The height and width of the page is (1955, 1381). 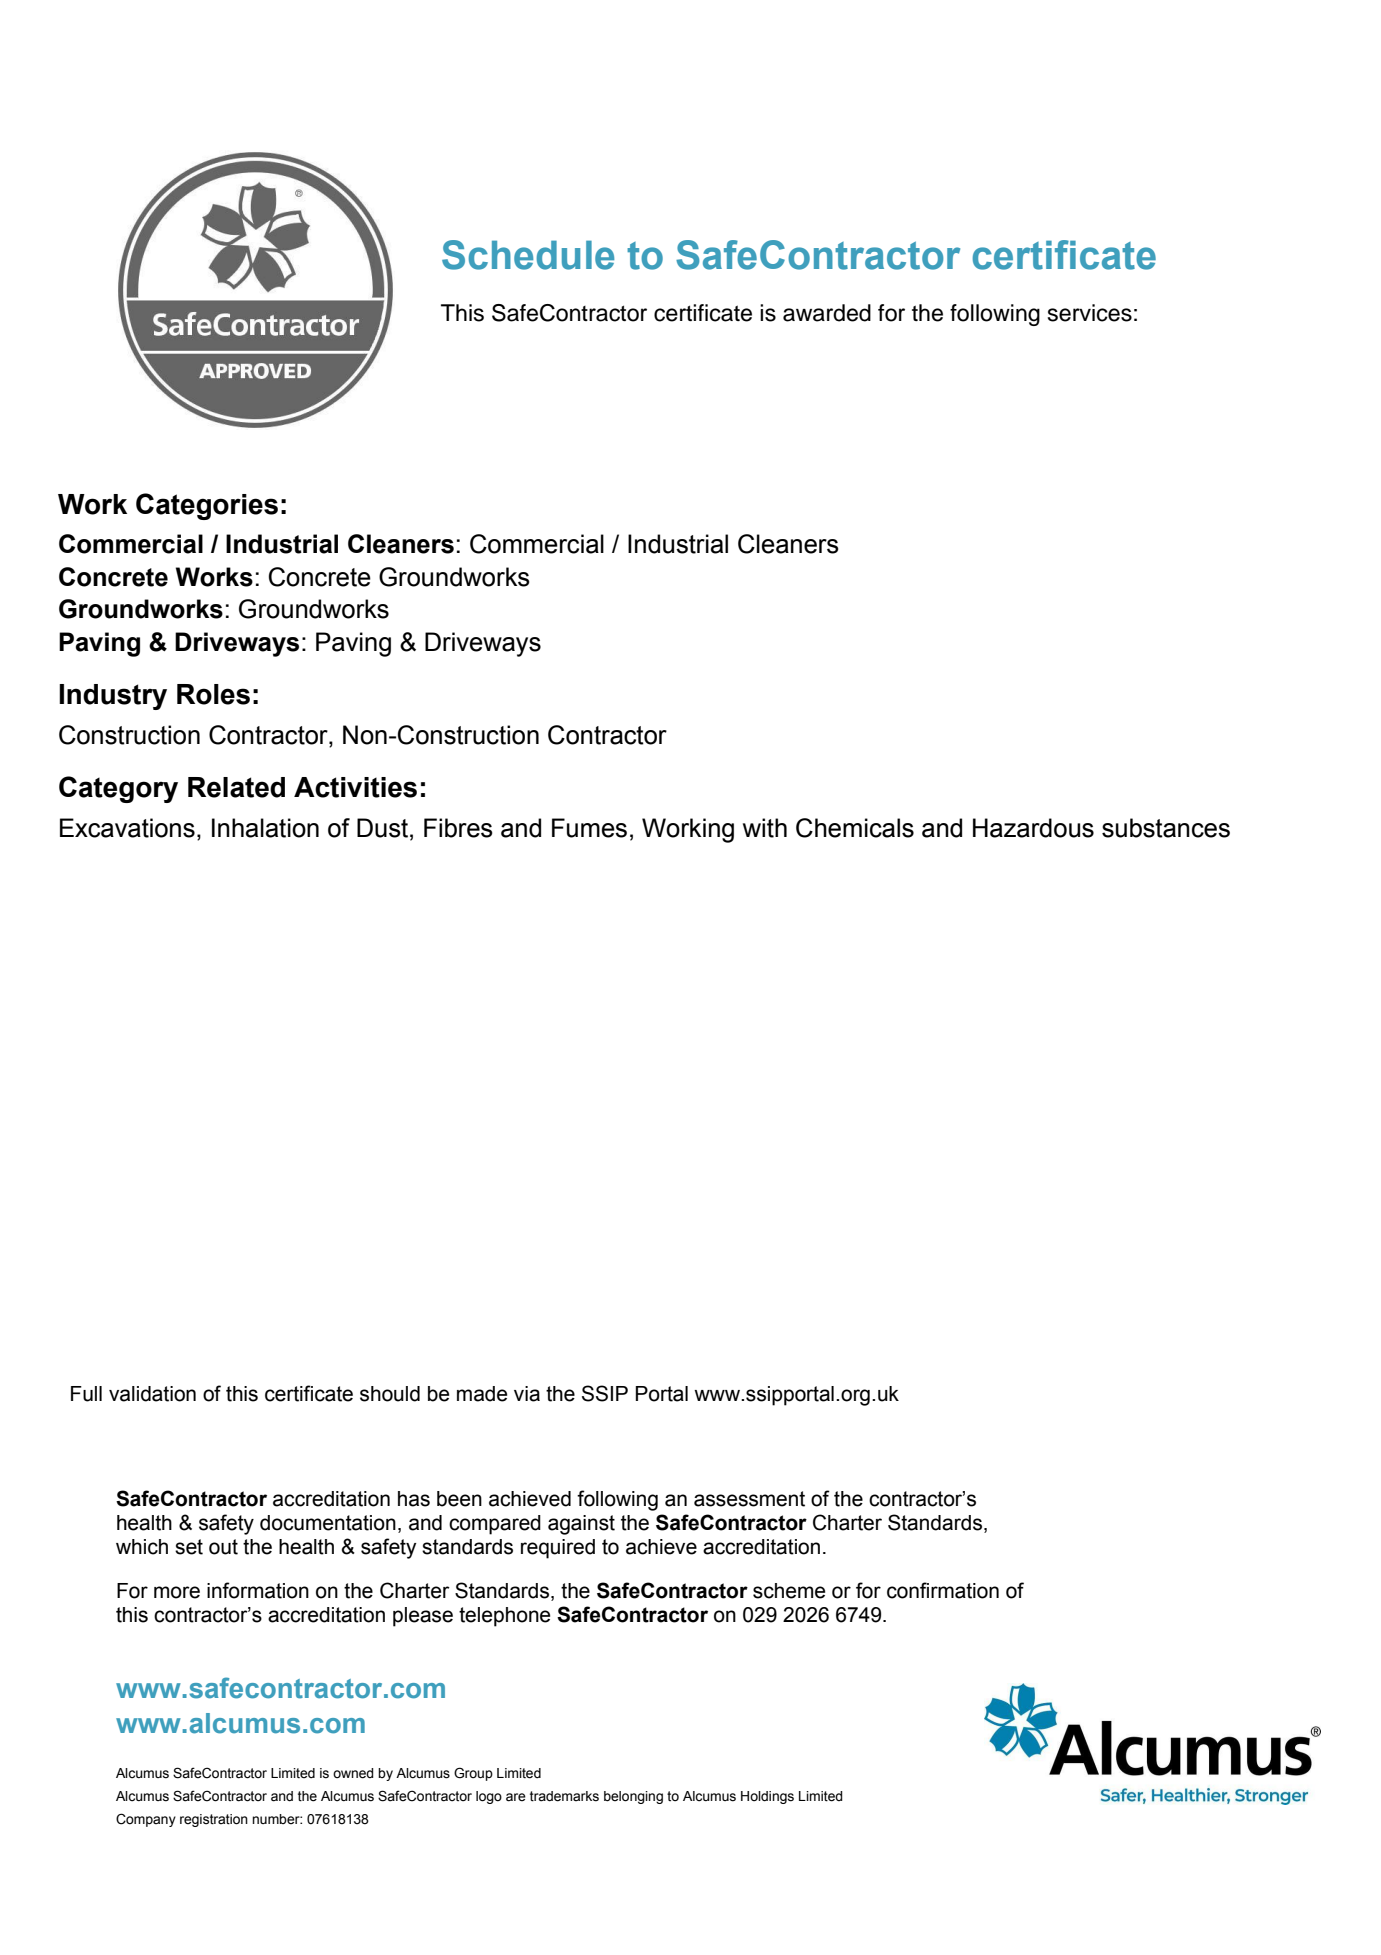 What do you see at coordinates (589, 828) in the page?
I see `Fumes` at bounding box center [589, 828].
